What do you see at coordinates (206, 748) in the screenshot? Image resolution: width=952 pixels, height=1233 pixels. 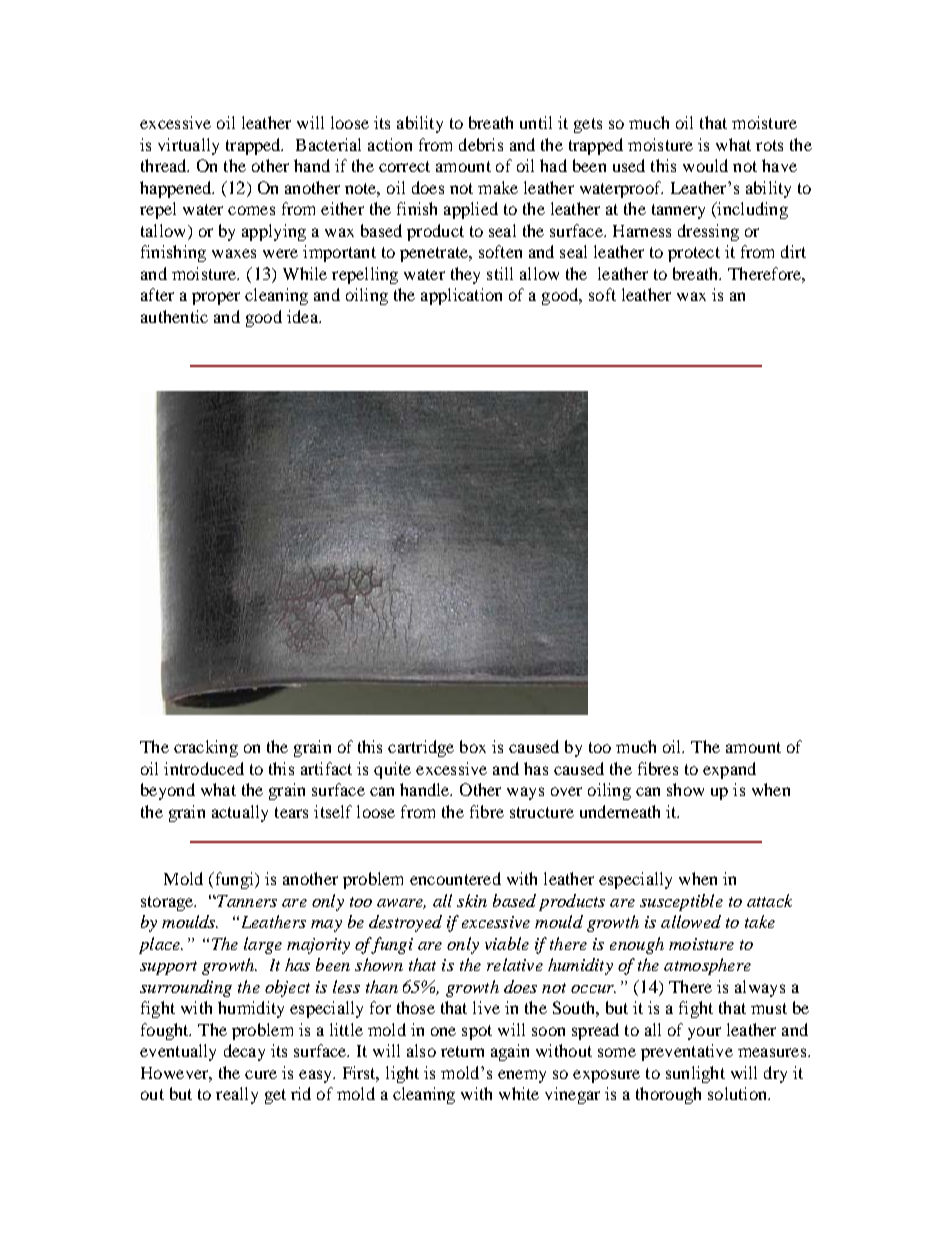 I see `cracking` at bounding box center [206, 748].
